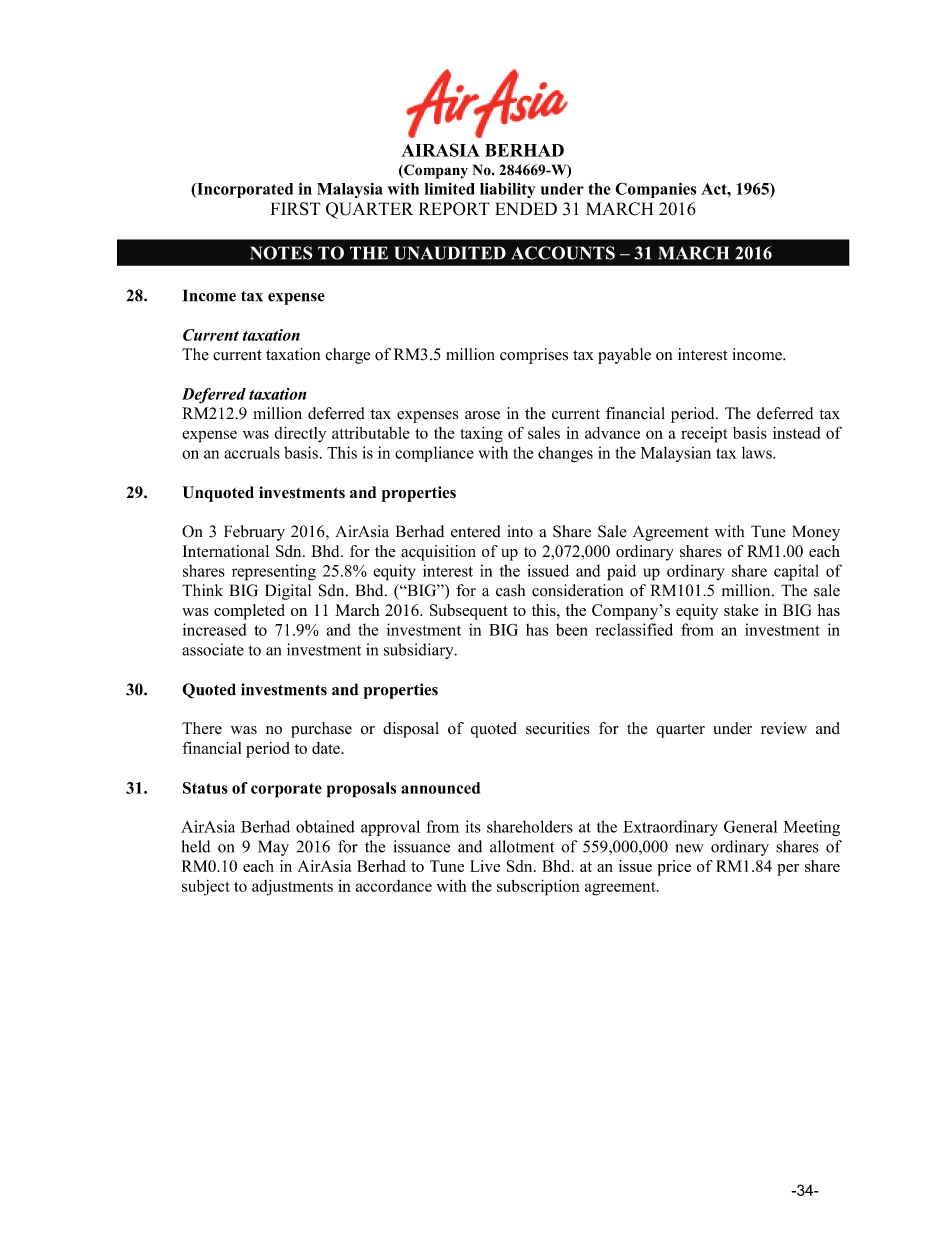  I want to click on ENDED, so click(526, 208).
